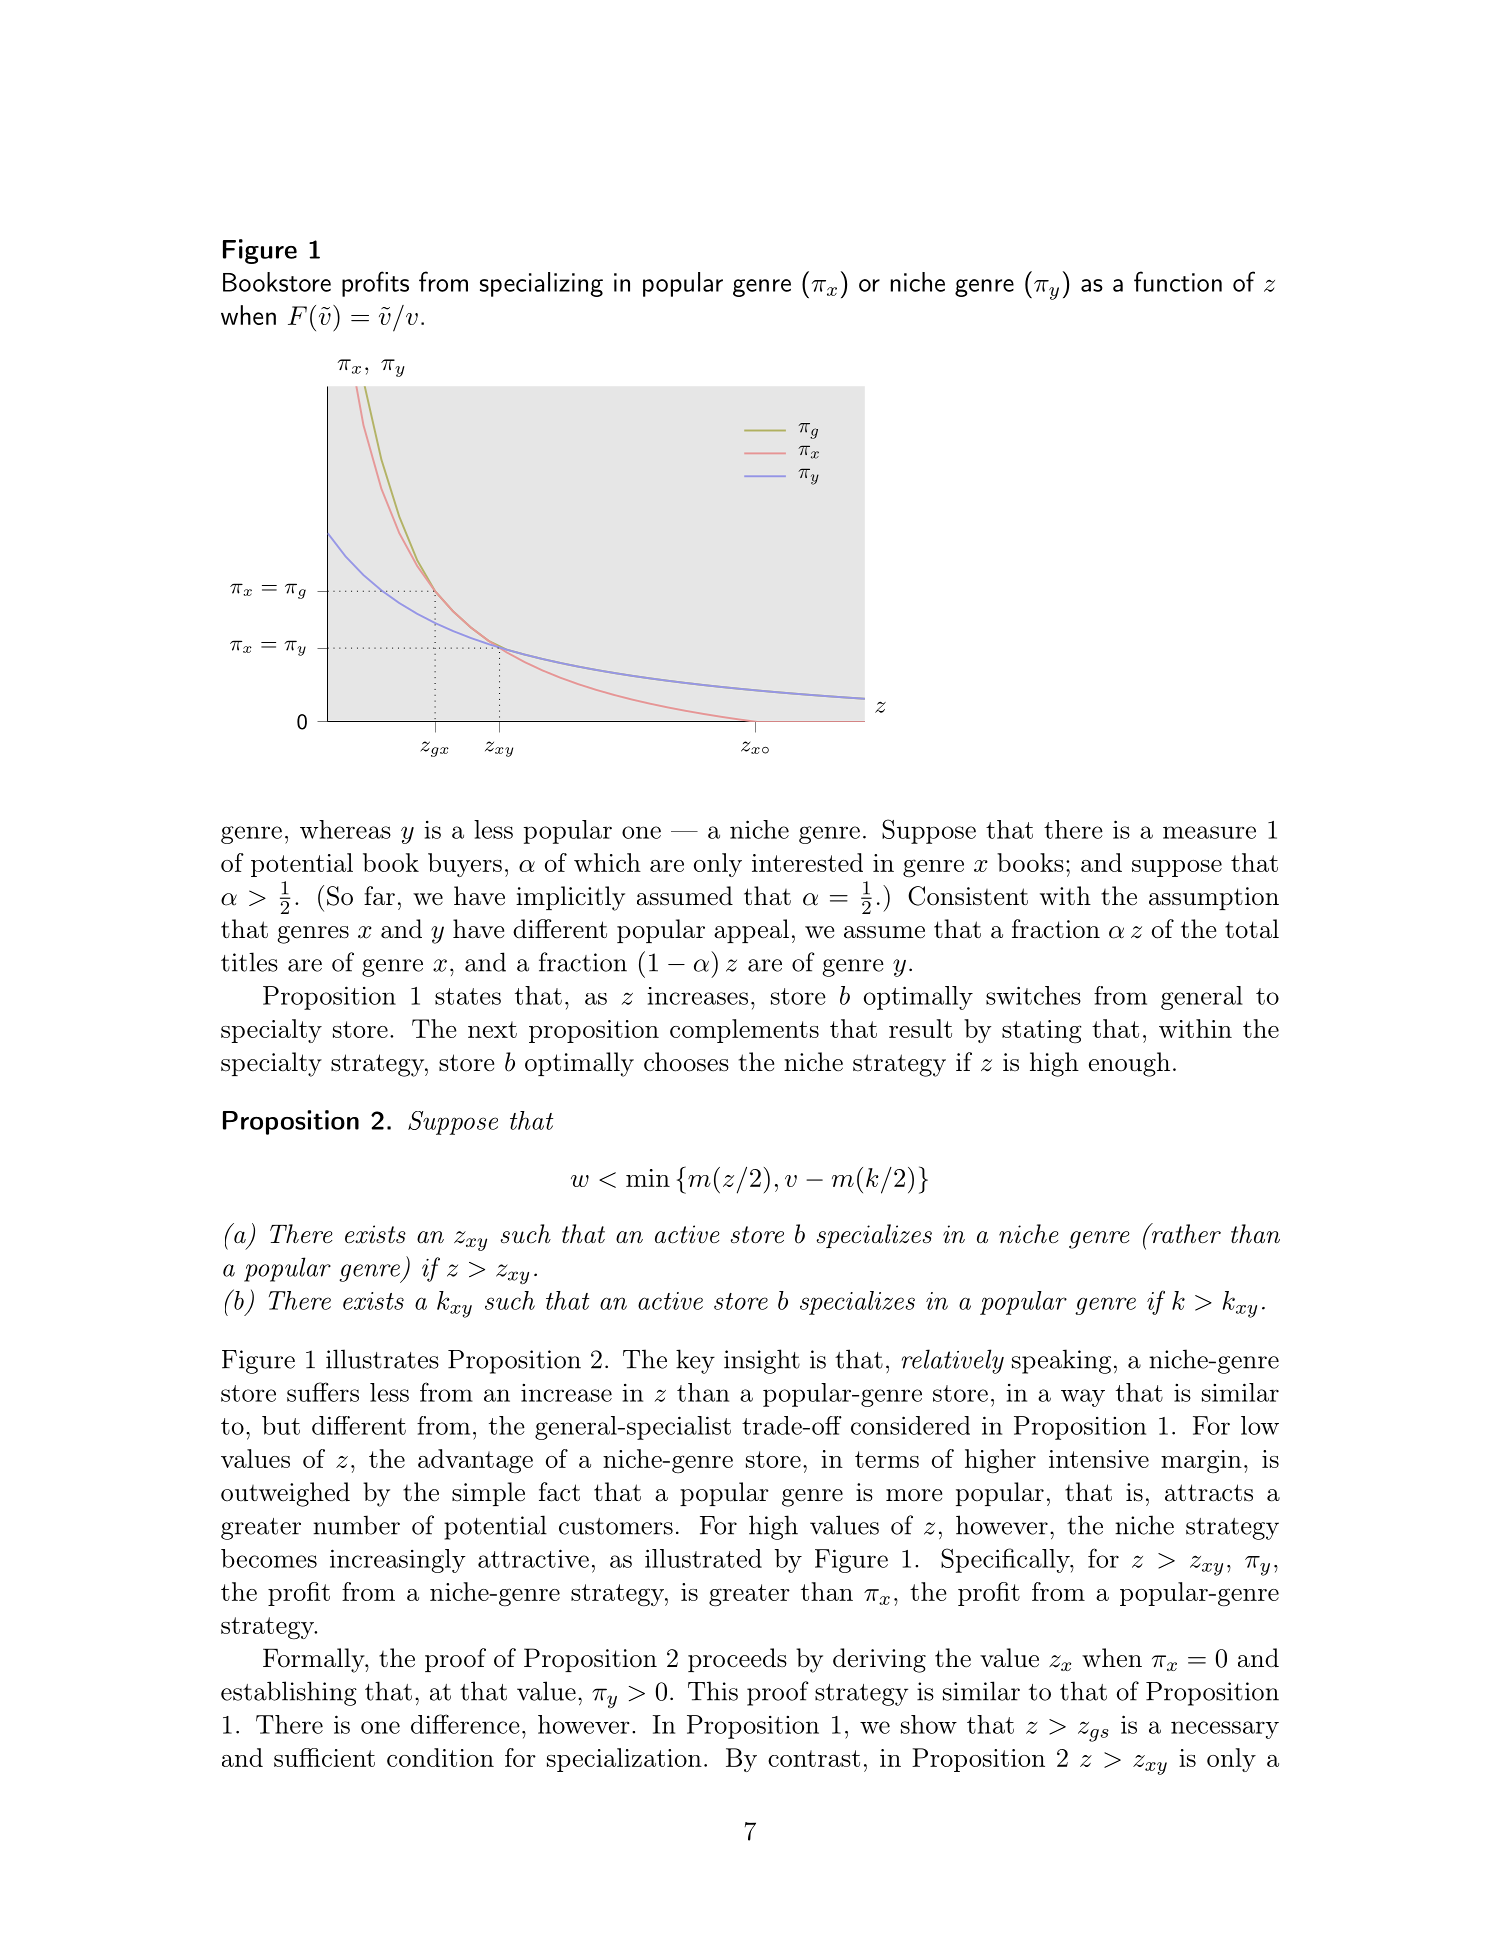 The width and height of the screenshot is (1500, 1941). What do you see at coordinates (345, 829) in the screenshot?
I see `whereas` at bounding box center [345, 829].
